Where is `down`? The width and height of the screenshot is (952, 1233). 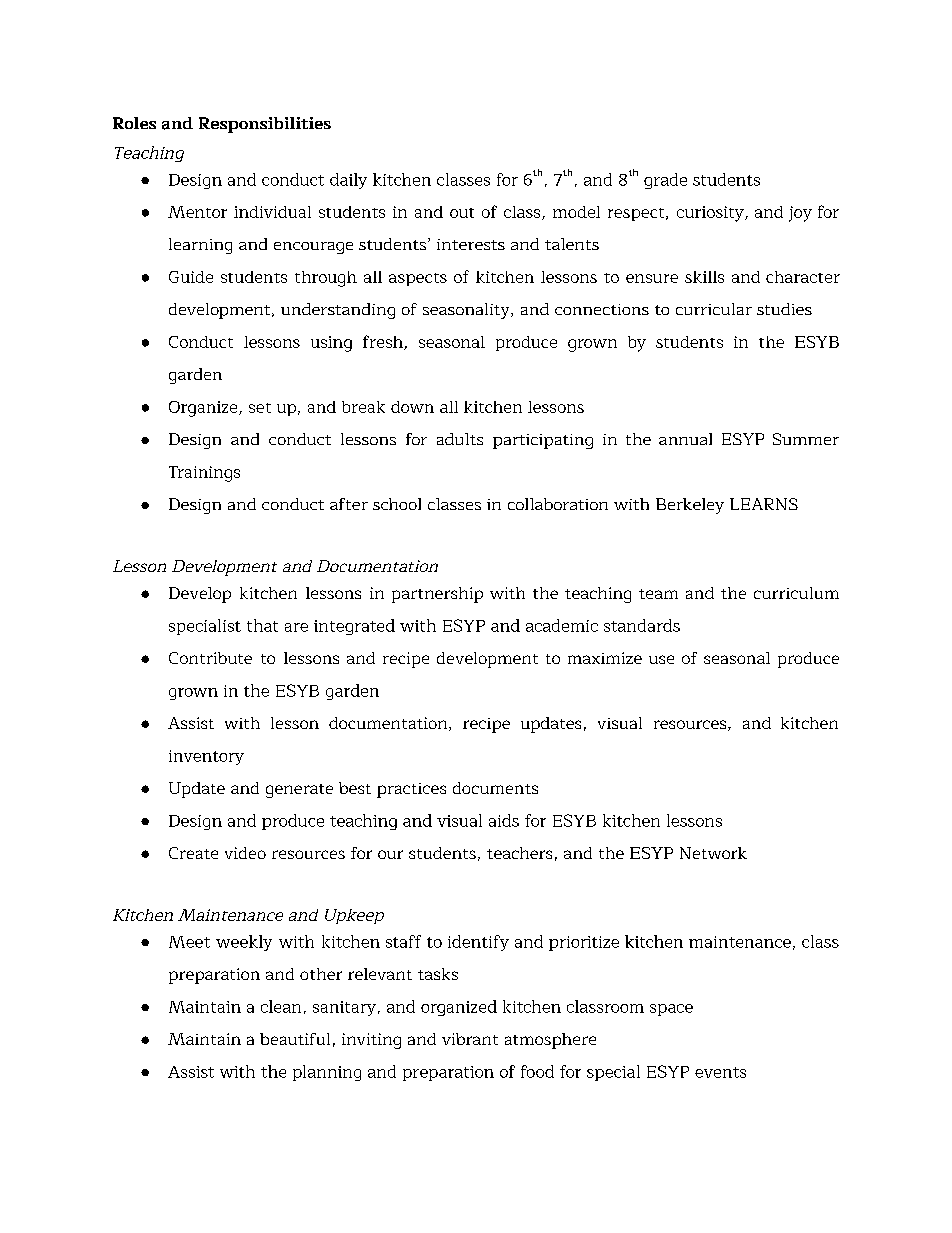 down is located at coordinates (412, 407).
